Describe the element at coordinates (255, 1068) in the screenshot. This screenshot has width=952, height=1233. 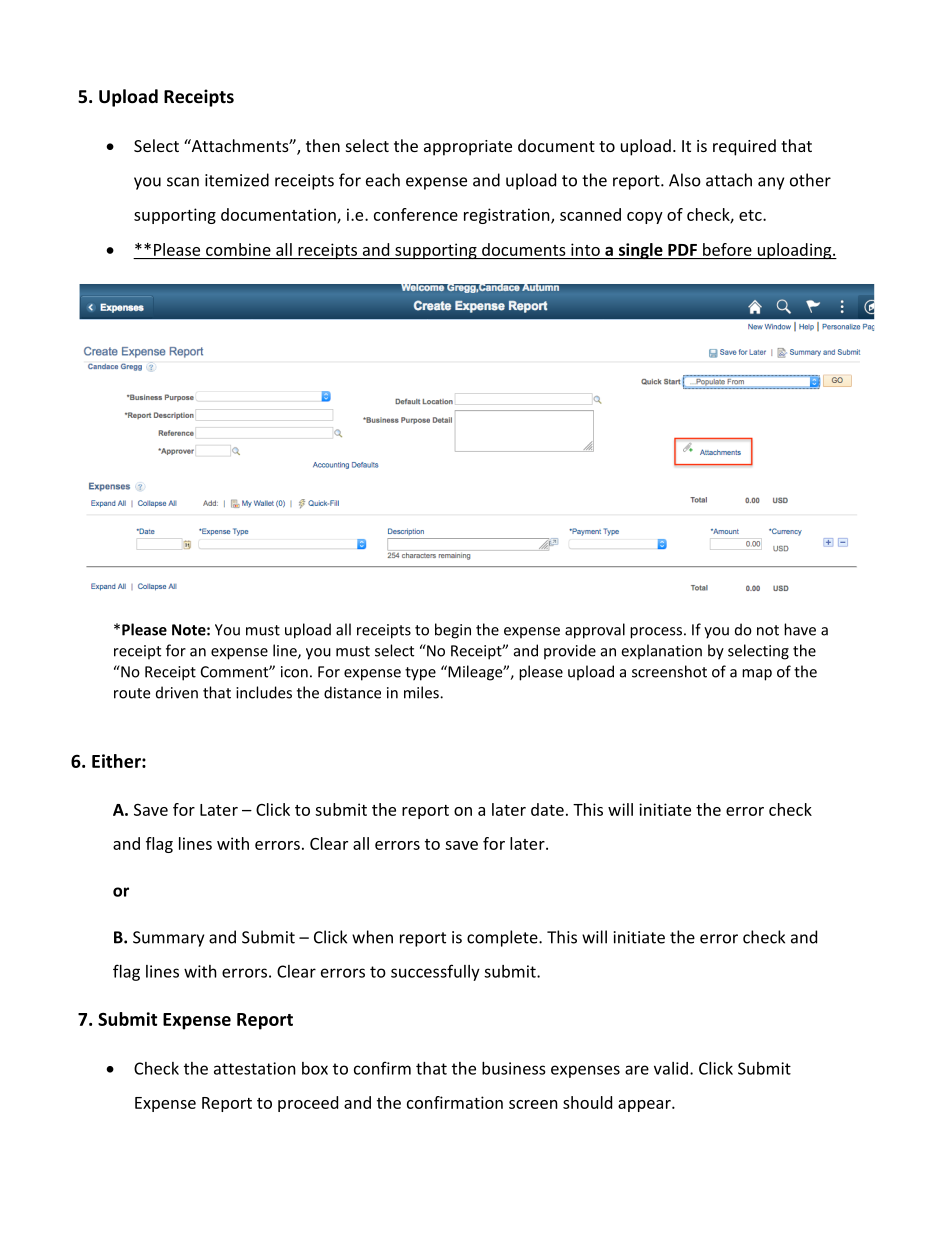
I see `attestation` at that location.
